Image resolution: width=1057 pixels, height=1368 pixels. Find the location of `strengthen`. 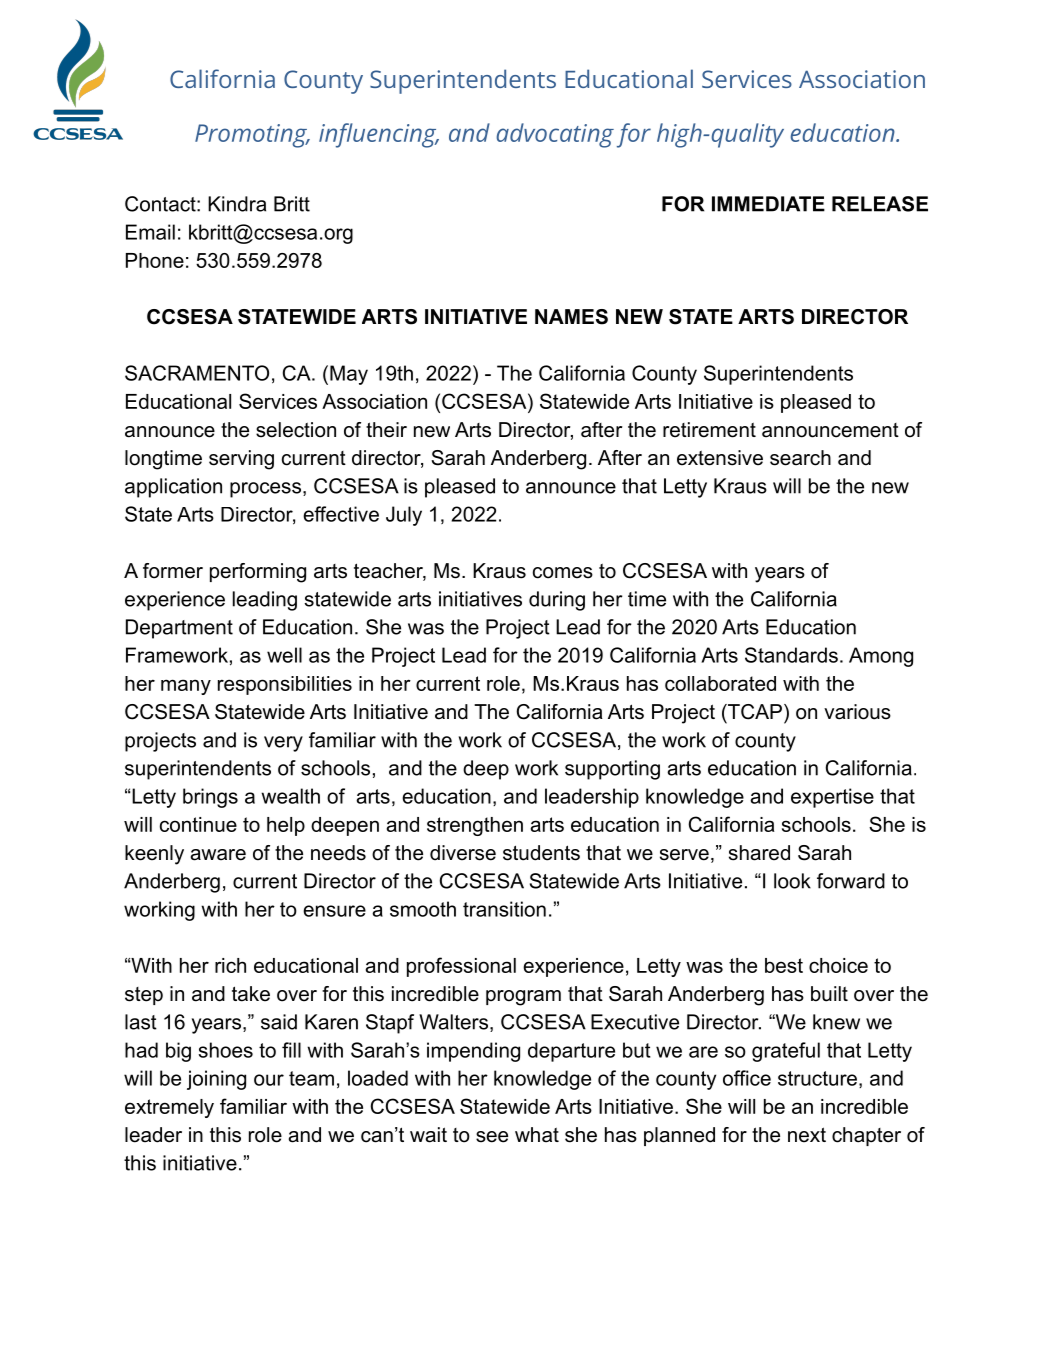

strengthen is located at coordinates (475, 826).
